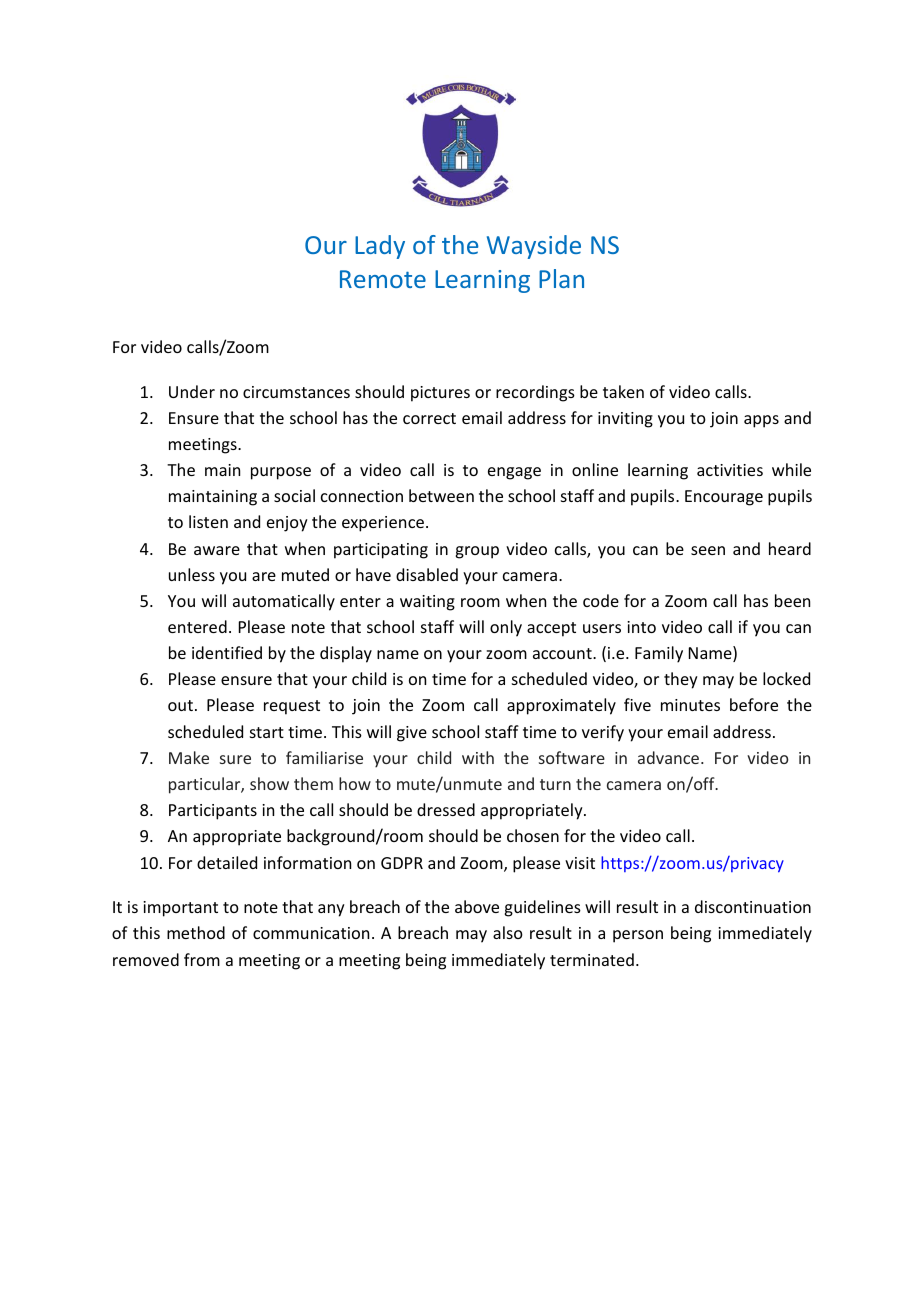 This screenshot has height=1307, width=924. What do you see at coordinates (561, 278) in the screenshot?
I see `Plan` at bounding box center [561, 278].
